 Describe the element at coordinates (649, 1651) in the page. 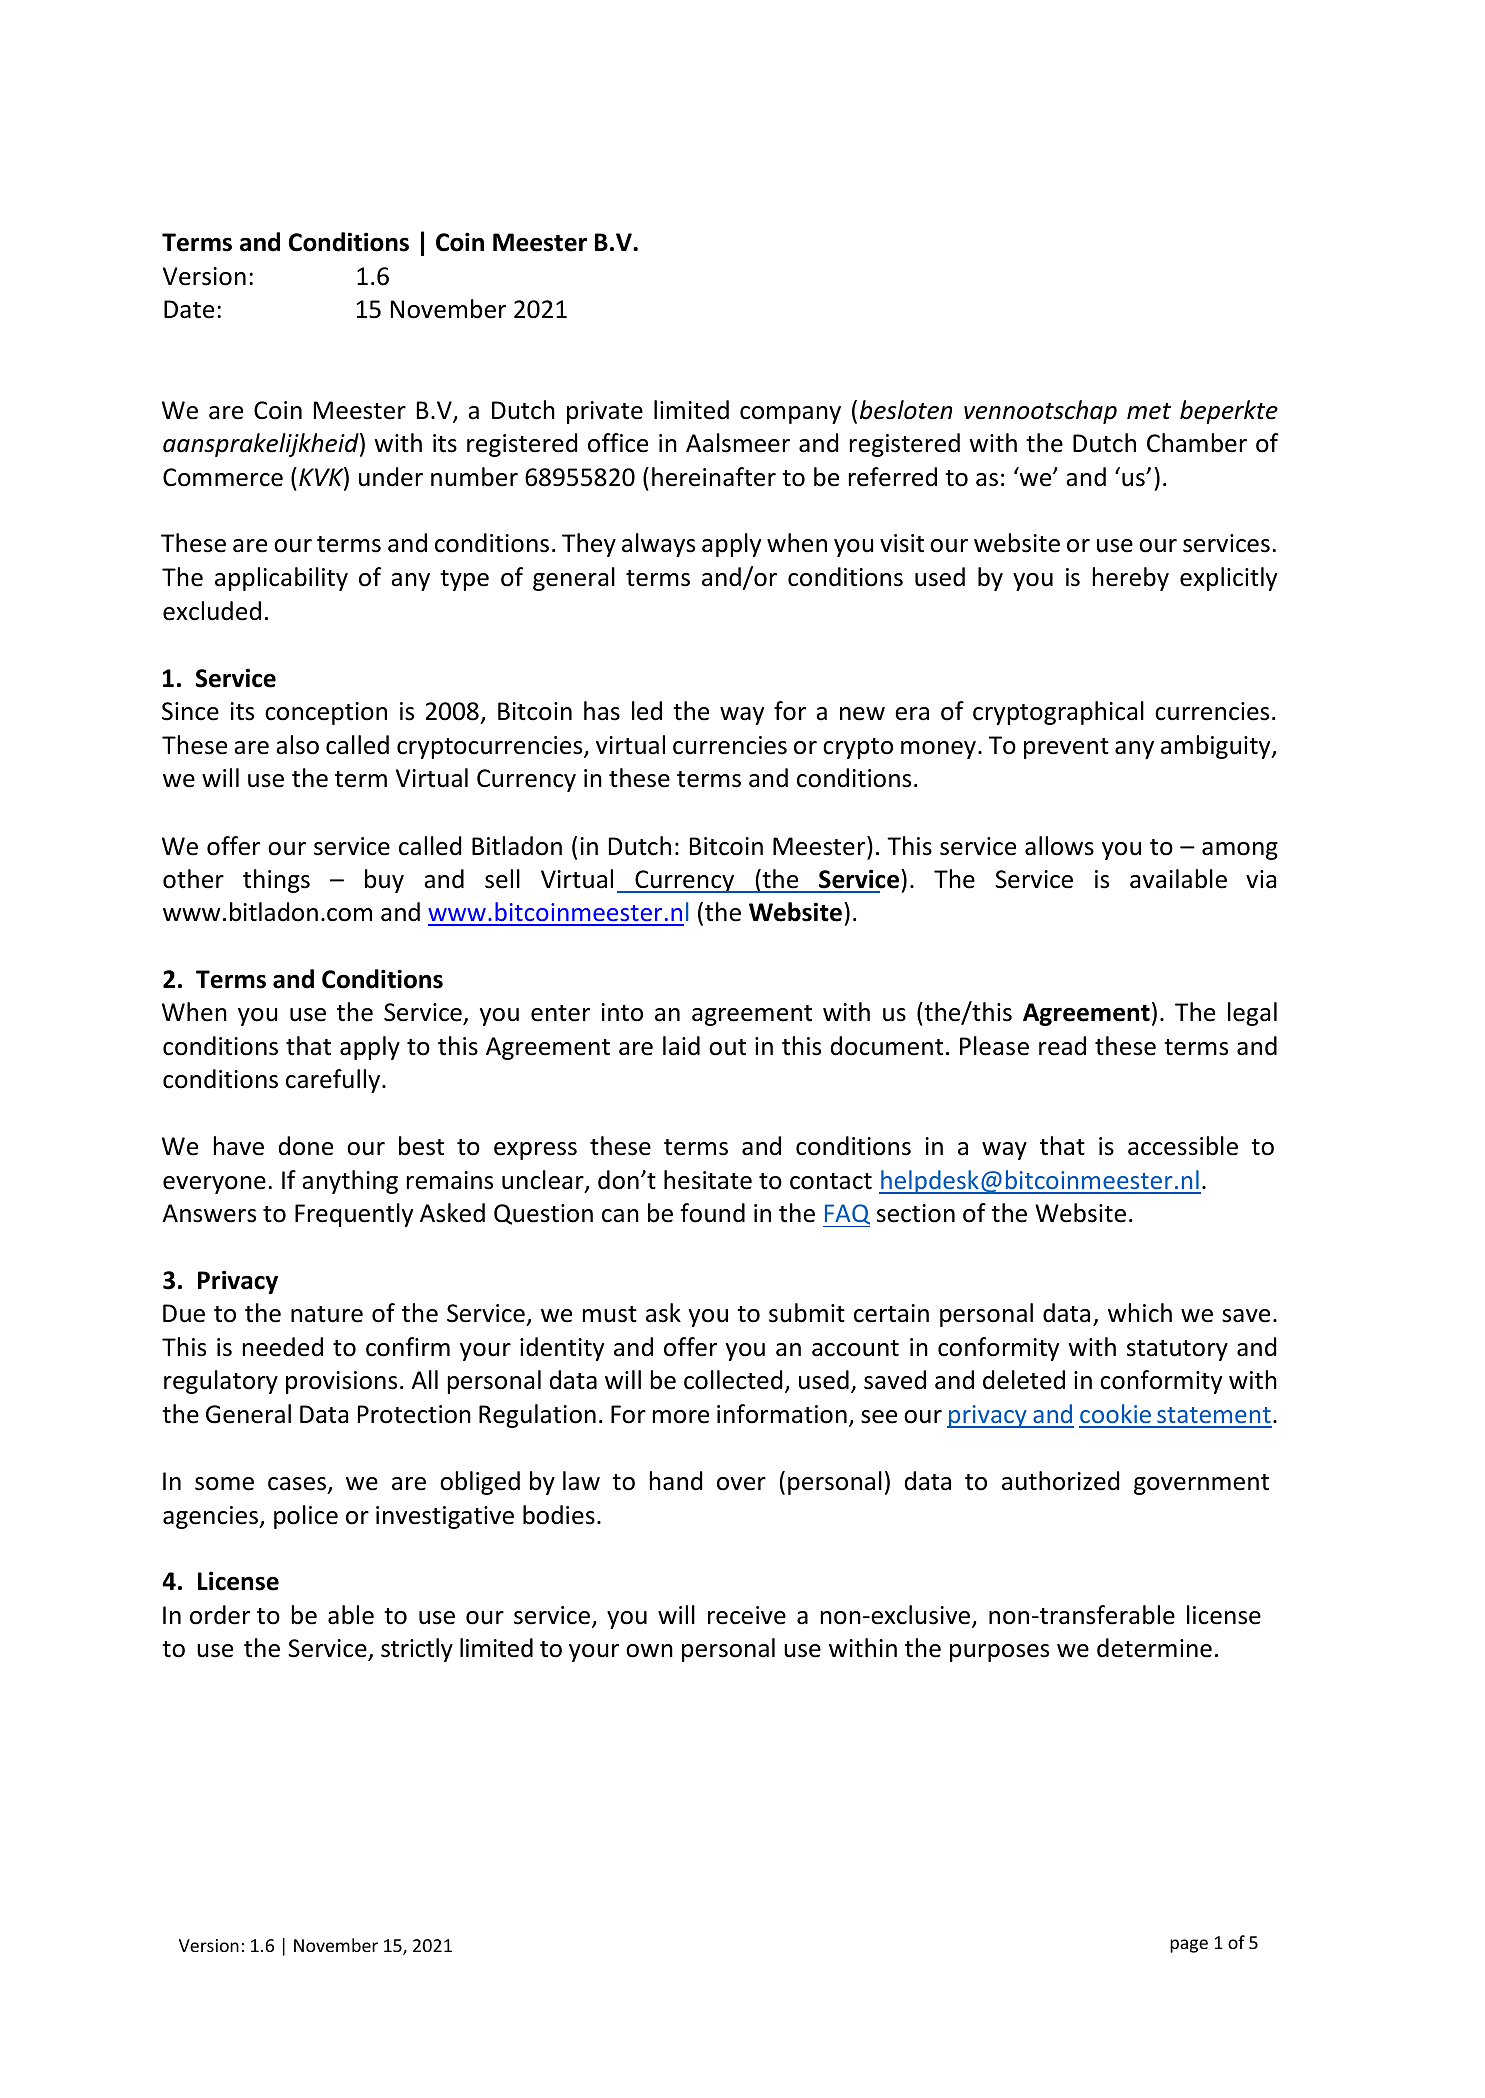

I see `own` at that location.
